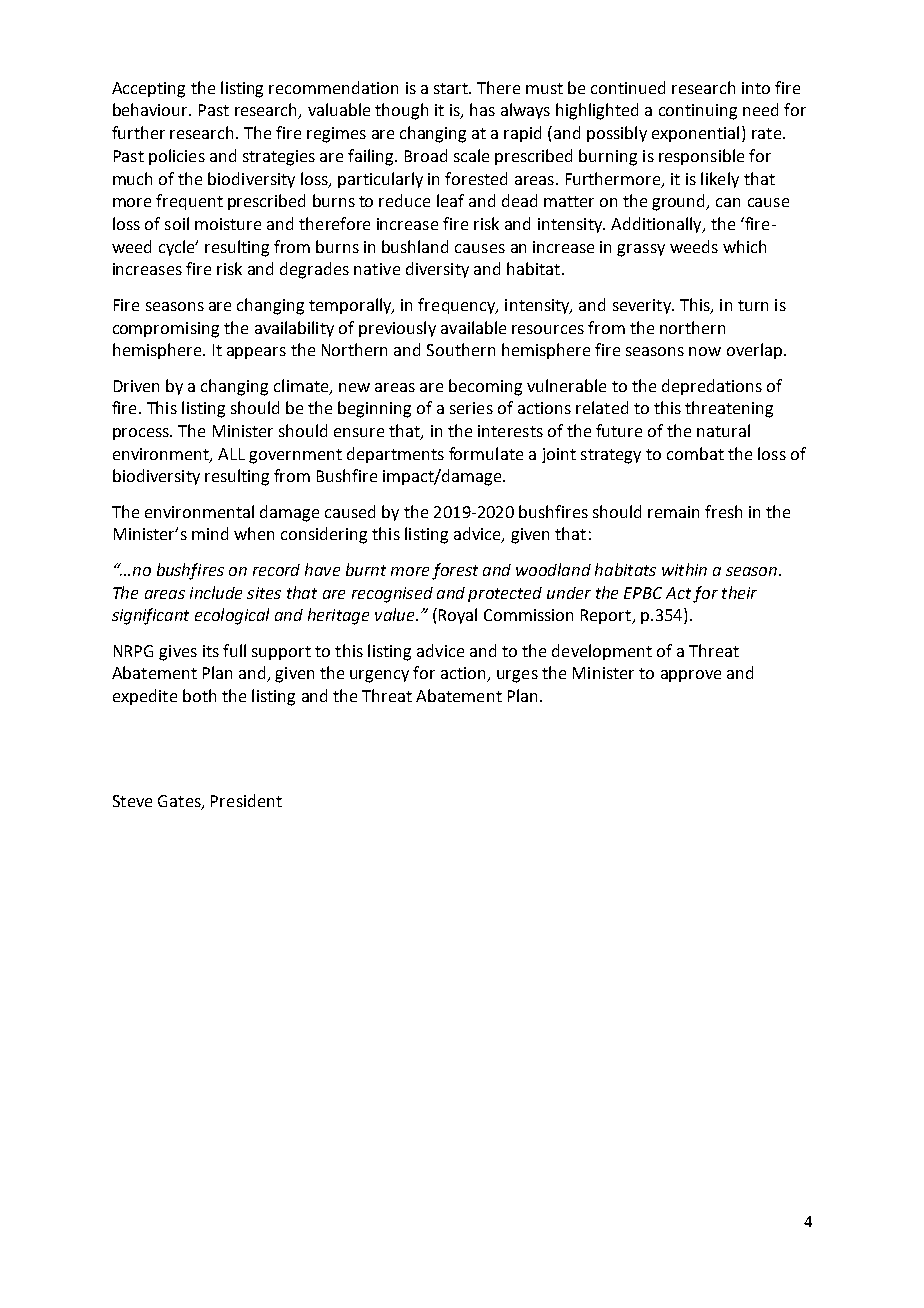 The height and width of the image is (1308, 924). I want to click on formulate, so click(486, 453).
